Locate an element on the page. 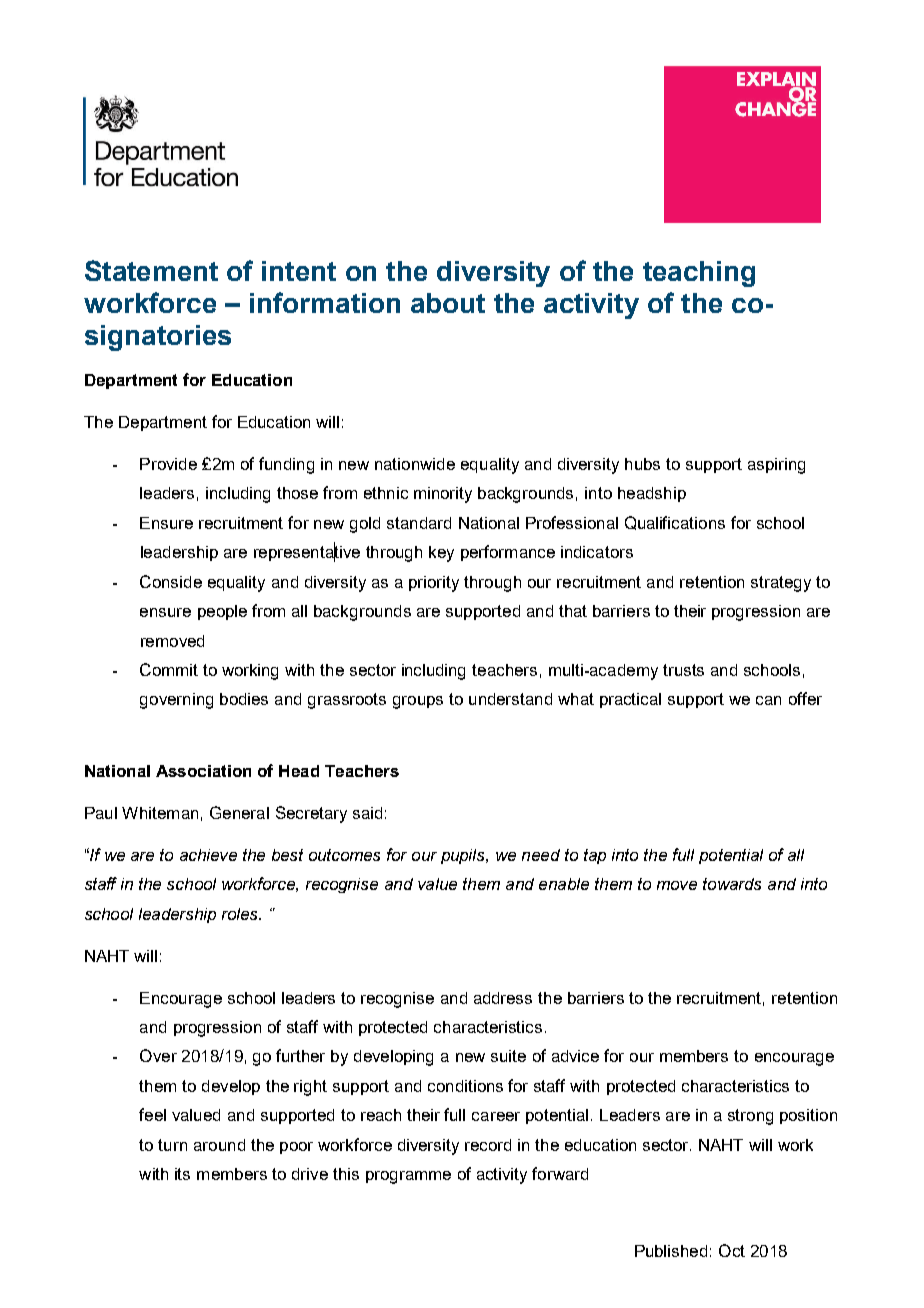 The height and width of the page is (1308, 924). programme is located at coordinates (408, 1177).
